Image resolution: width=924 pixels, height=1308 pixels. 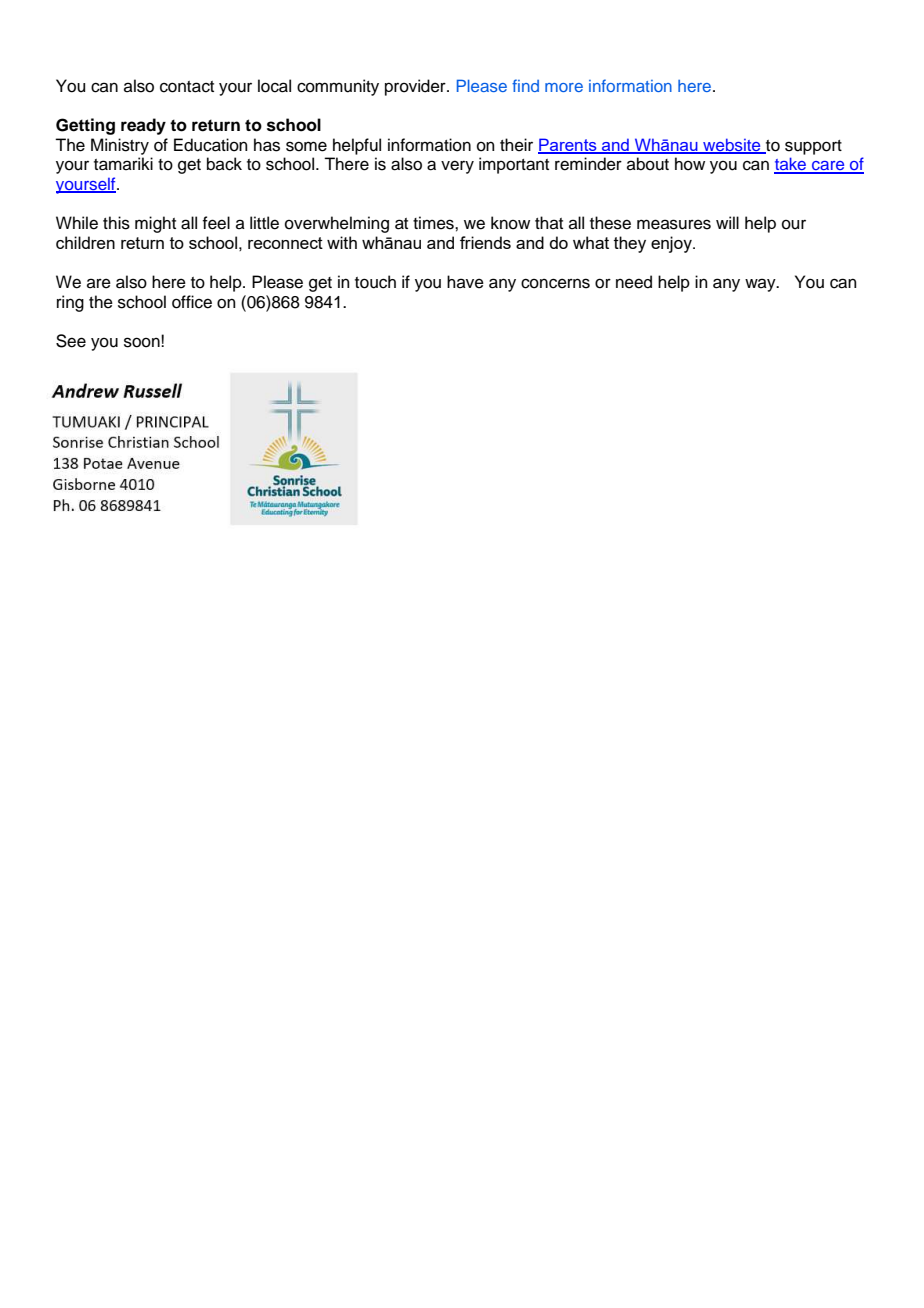 What do you see at coordinates (71, 341) in the document?
I see `See` at bounding box center [71, 341].
